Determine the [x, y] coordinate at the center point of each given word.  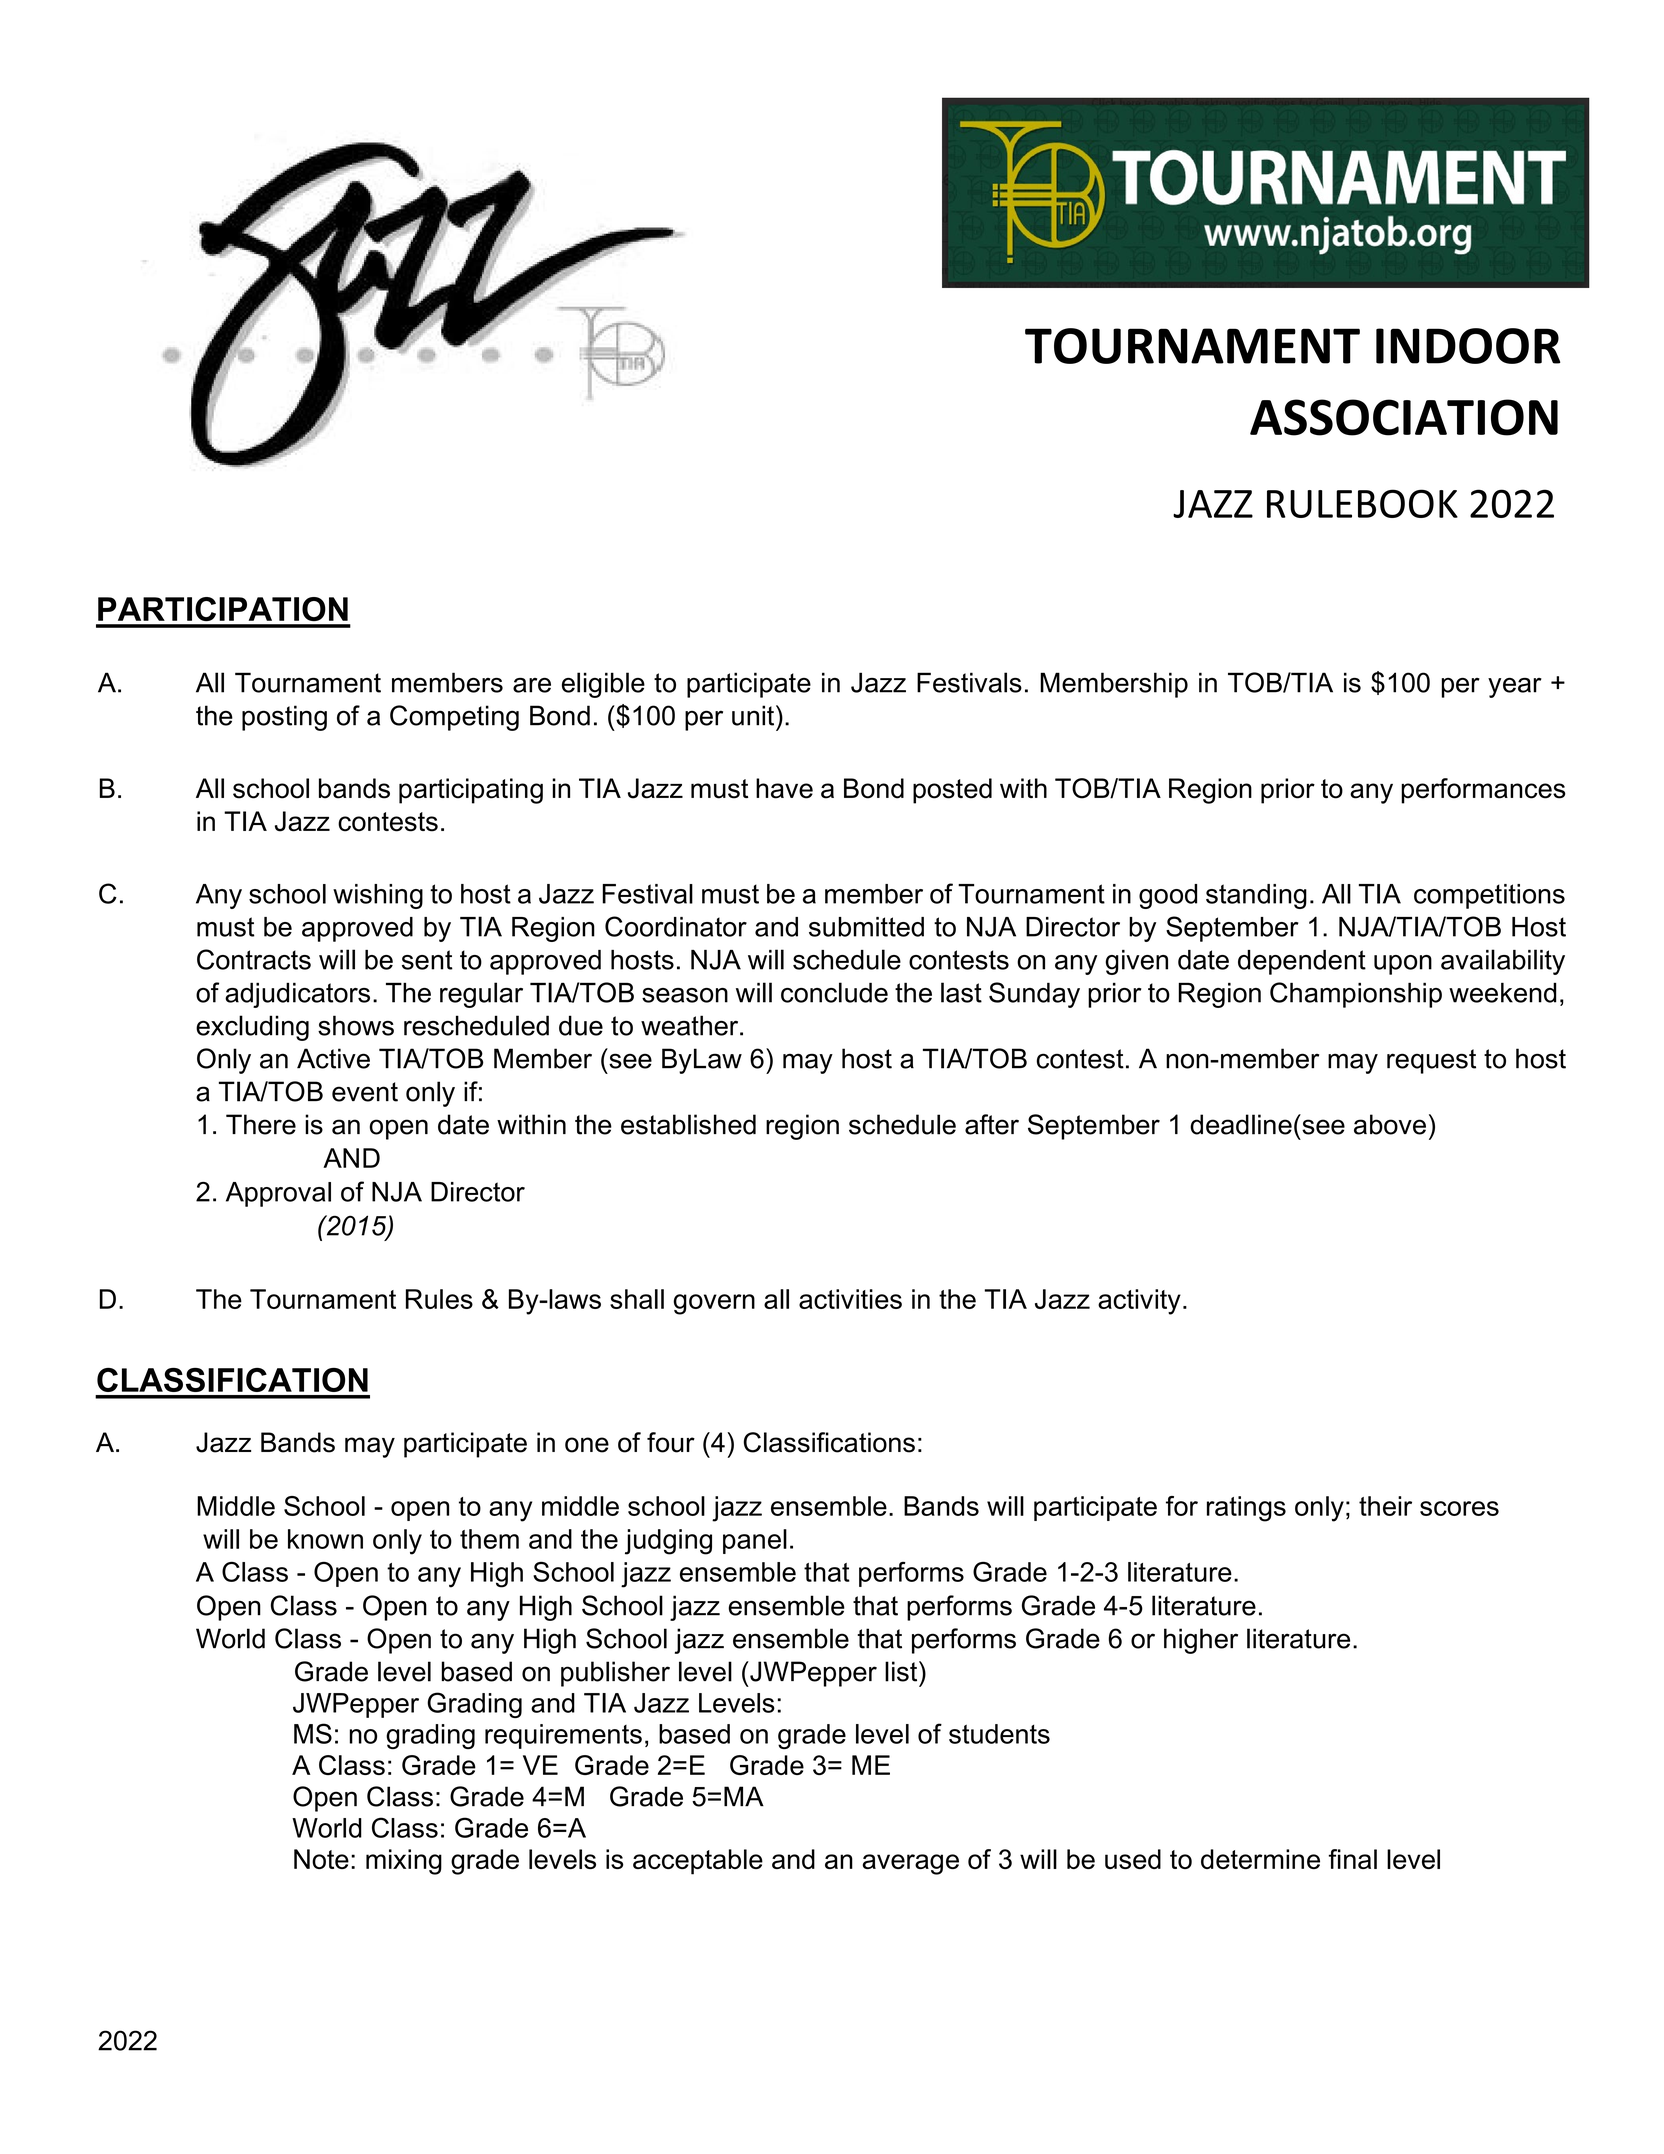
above [1390, 1124]
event [365, 1092]
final [1353, 1859]
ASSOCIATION [1404, 417]
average [910, 1864]
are [532, 685]
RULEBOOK [1362, 503]
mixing [404, 1862]
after [992, 1124]
